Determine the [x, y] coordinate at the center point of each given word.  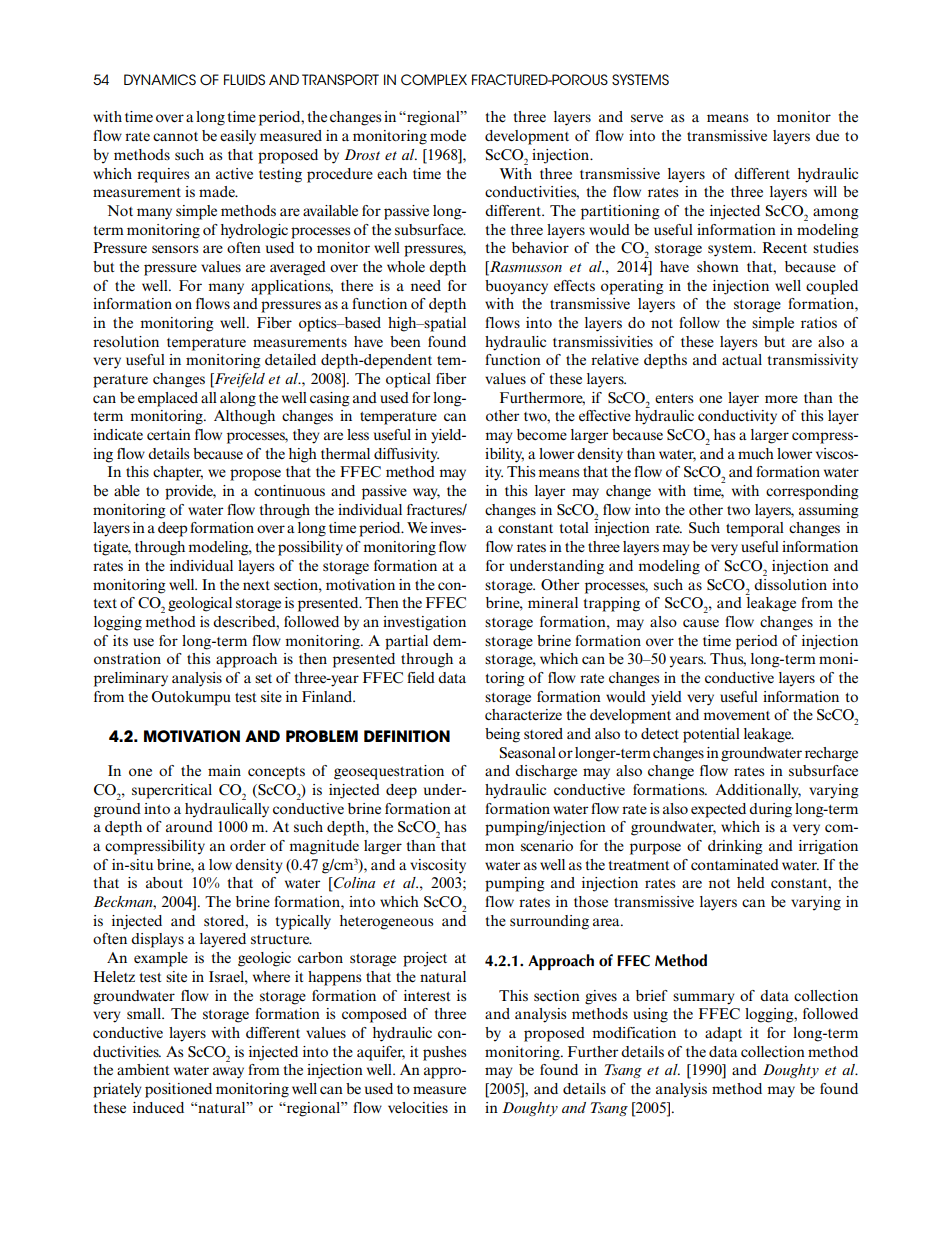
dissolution [790, 584]
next [256, 585]
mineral [553, 602]
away [228, 1073]
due [827, 135]
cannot [175, 136]
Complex [434, 79]
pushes [444, 1053]
